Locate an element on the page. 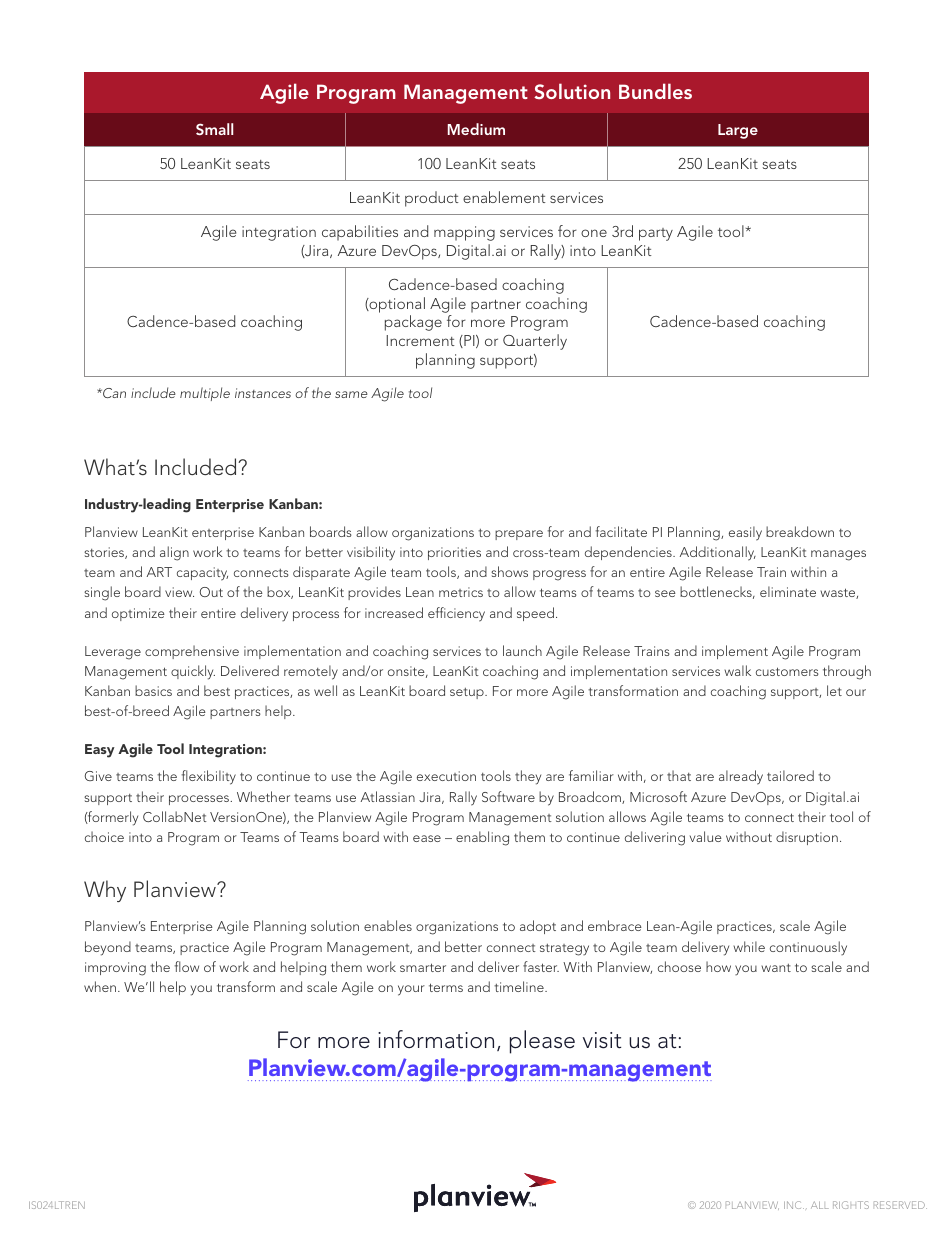 The image size is (952, 1233). launch is located at coordinates (522, 650).
